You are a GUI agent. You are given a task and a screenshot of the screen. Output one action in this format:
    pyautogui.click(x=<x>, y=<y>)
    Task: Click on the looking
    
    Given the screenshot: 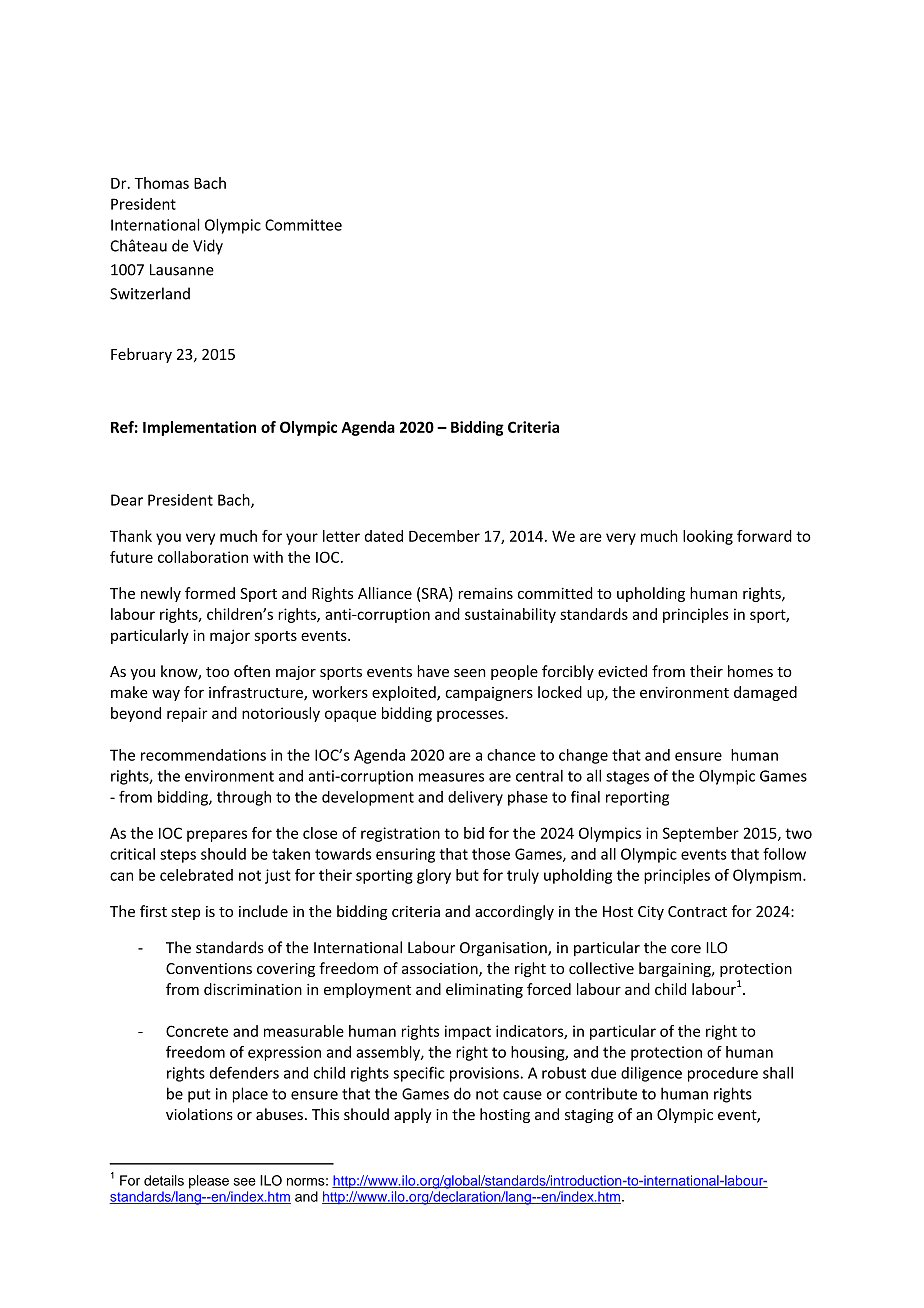 What is the action you would take?
    pyautogui.click(x=708, y=537)
